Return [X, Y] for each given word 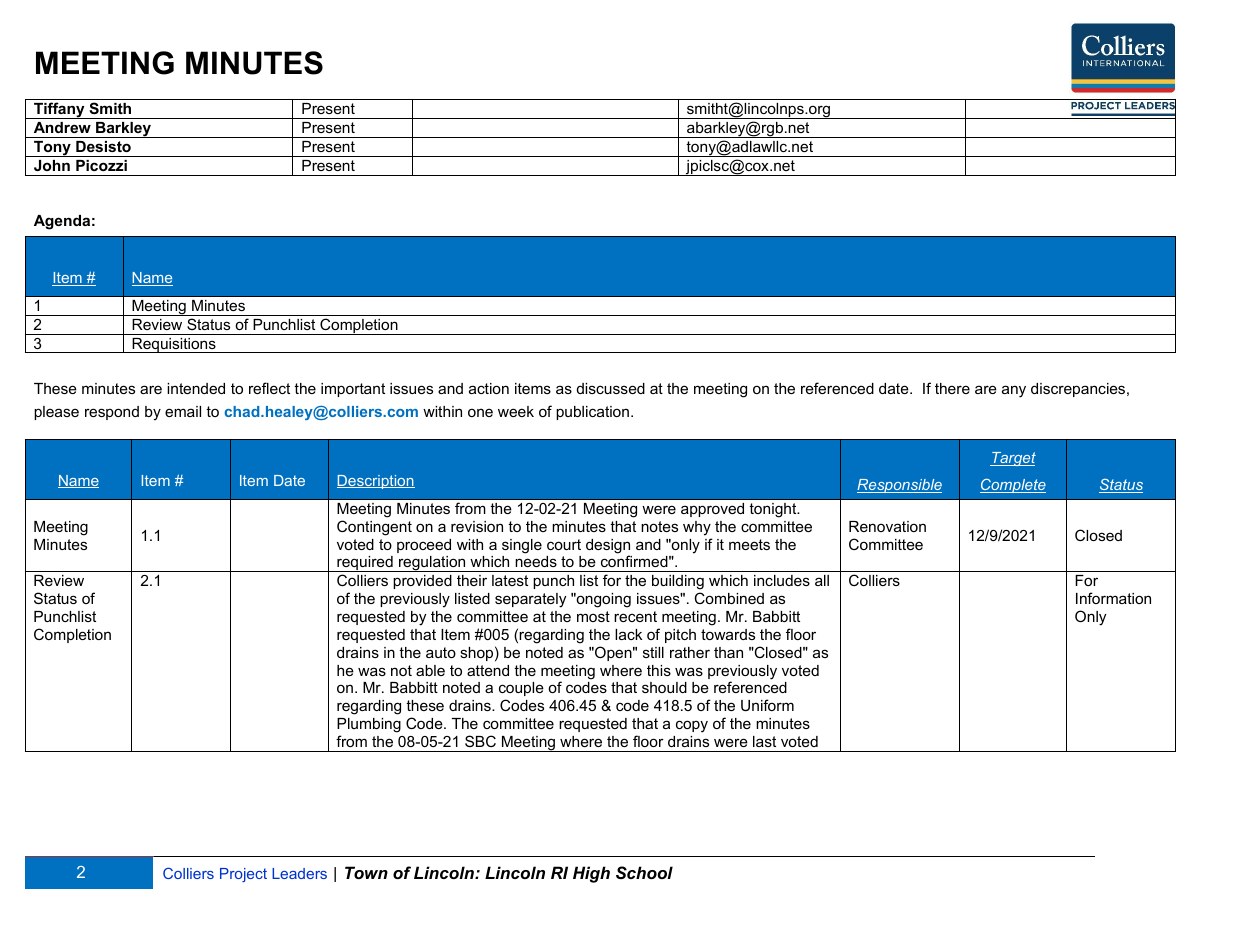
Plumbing [369, 725]
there [952, 388]
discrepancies [1079, 390]
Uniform [767, 705]
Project [243, 875]
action [489, 388]
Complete [1013, 486]
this [659, 670]
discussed [611, 388]
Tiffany [59, 110]
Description [376, 482]
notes [659, 526]
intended [196, 388]
